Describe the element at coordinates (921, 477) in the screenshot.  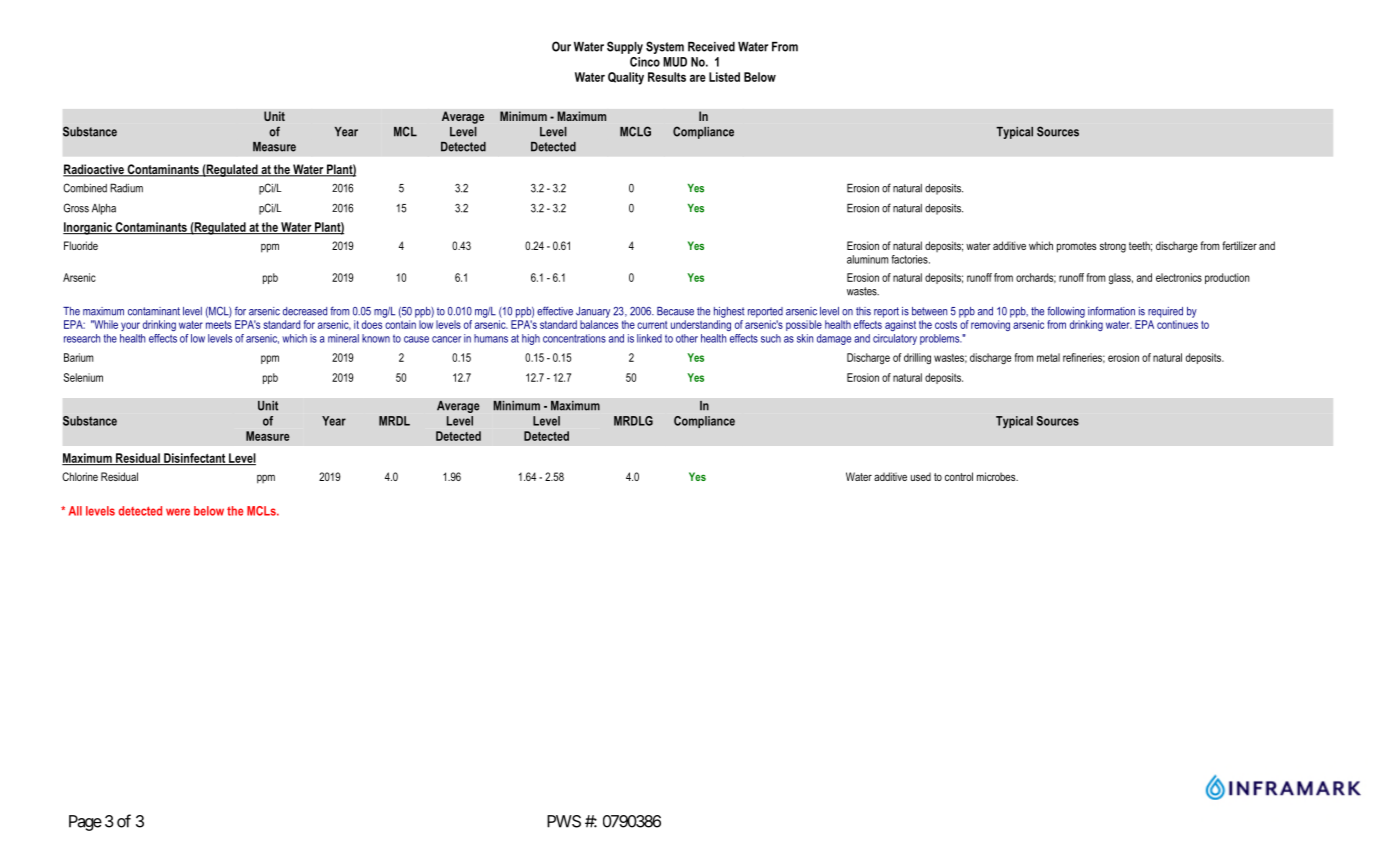
I see `used` at that location.
